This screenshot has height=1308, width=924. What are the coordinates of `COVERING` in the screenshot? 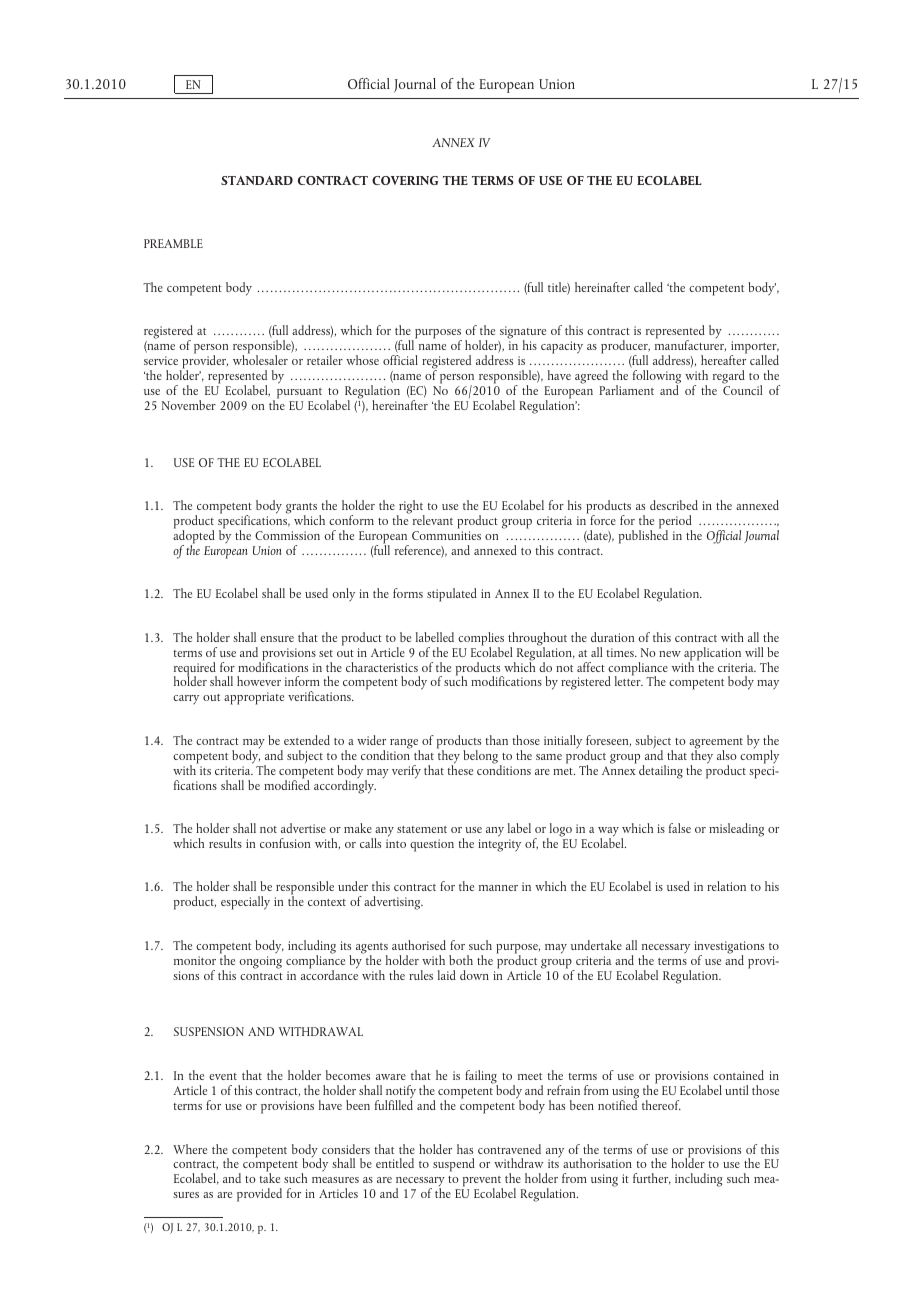 It's located at (405, 180).
